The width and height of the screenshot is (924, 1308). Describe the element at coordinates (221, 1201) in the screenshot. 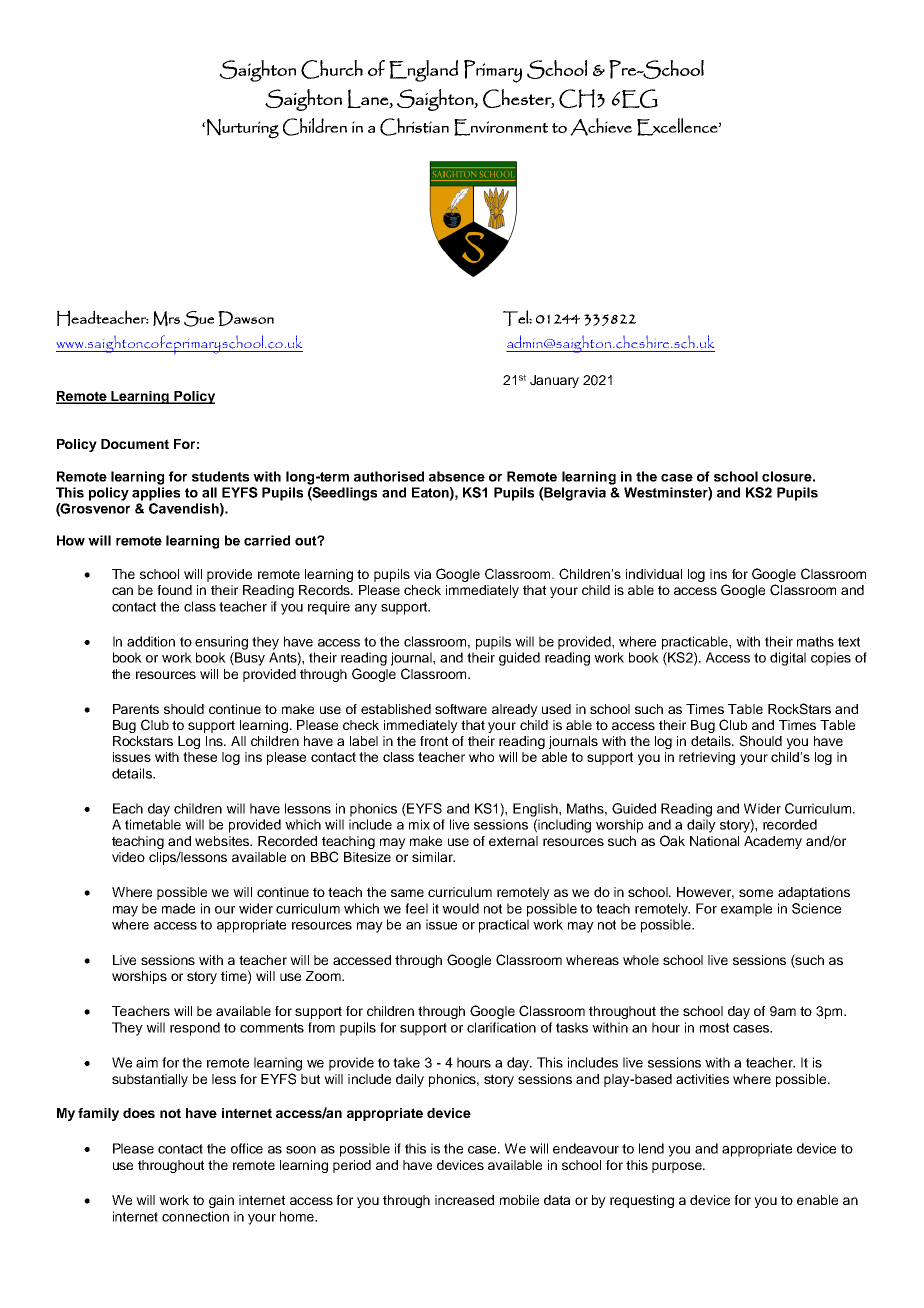

I see `gain` at that location.
